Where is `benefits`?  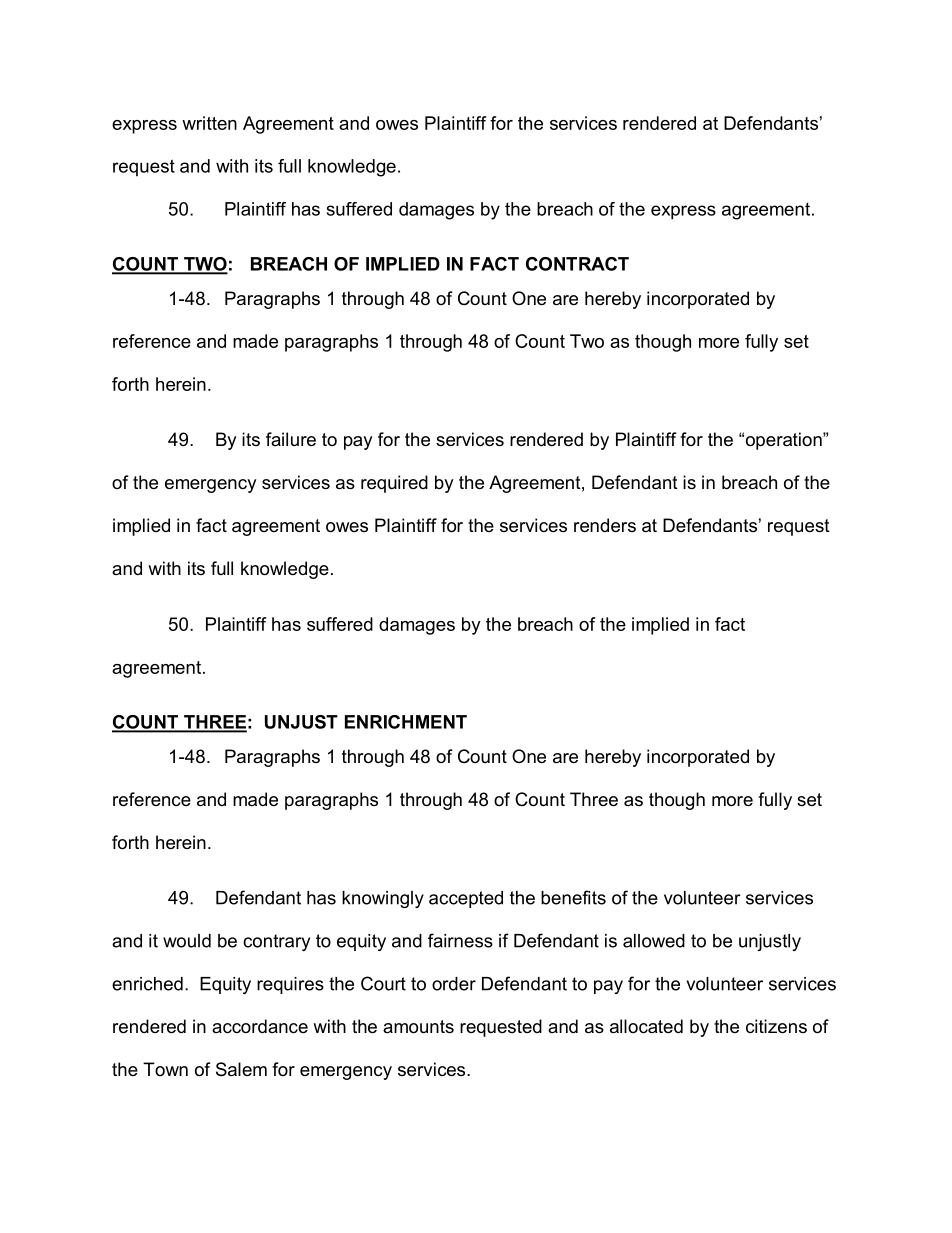 benefits is located at coordinates (573, 897).
